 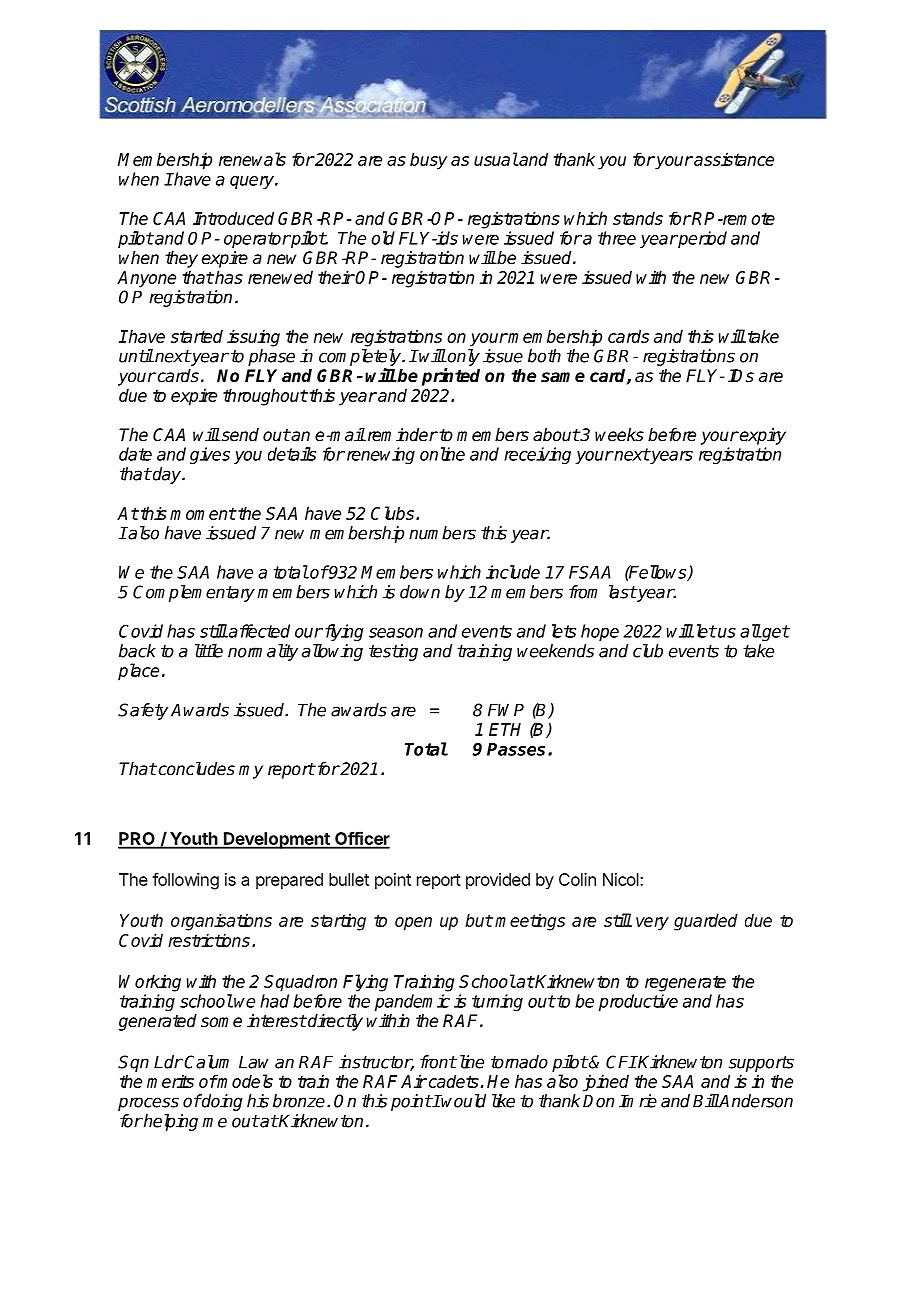 What do you see at coordinates (203, 513) in the document?
I see `moment` at bounding box center [203, 513].
